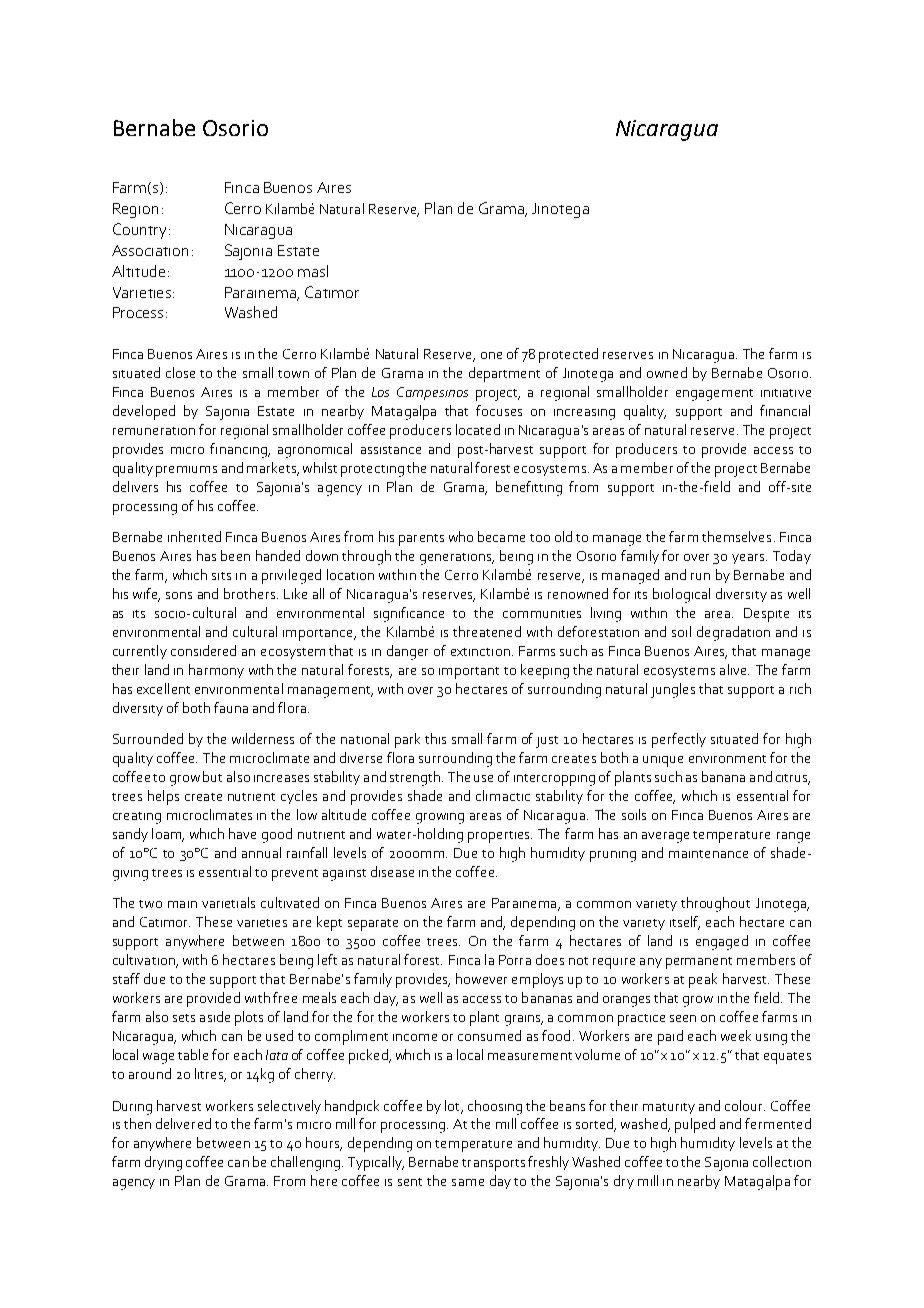 This screenshot has width=924, height=1308. Describe the element at coordinates (491, 355) in the screenshot. I see `one` at that location.
